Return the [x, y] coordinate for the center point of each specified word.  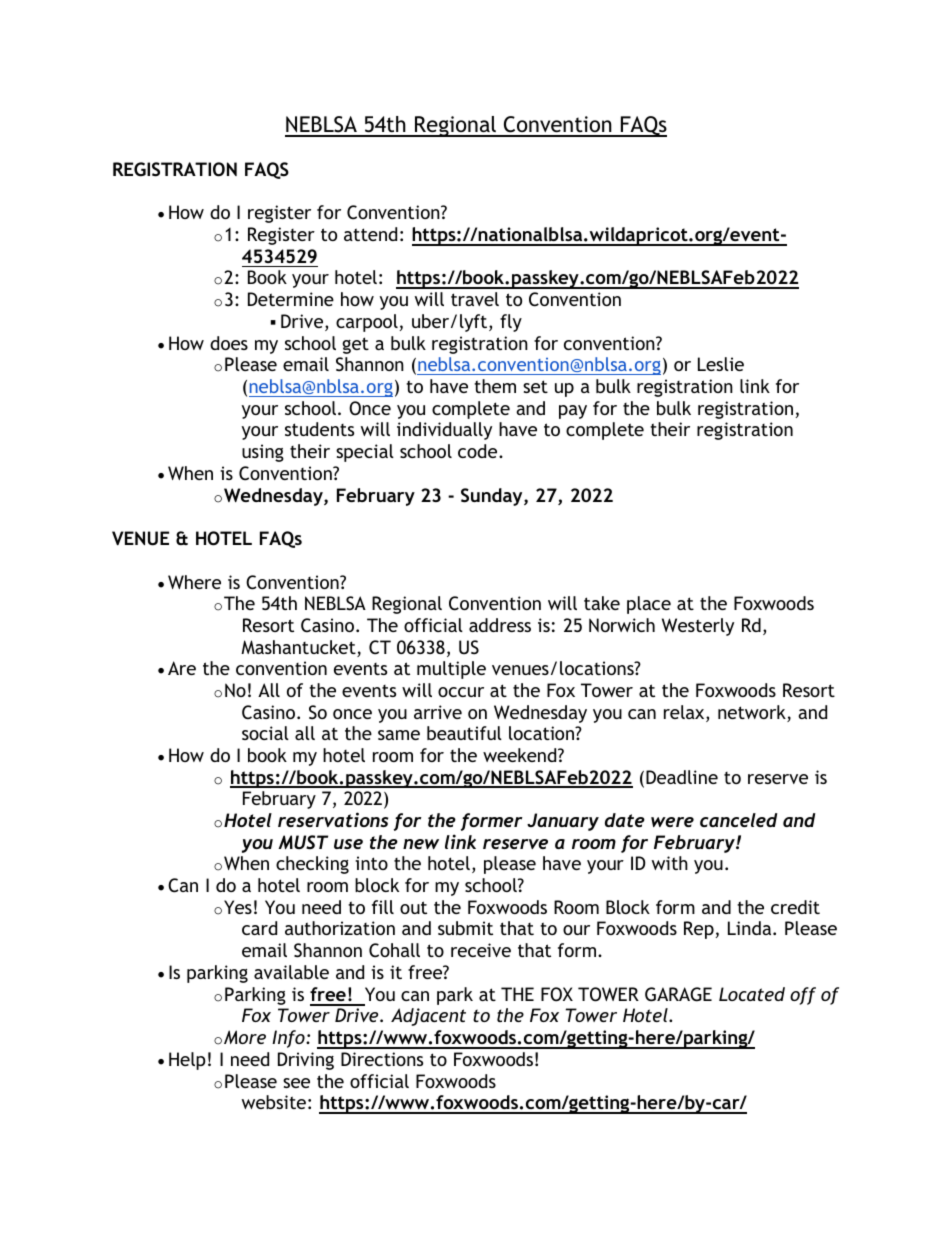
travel [475, 299]
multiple [451, 670]
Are [182, 668]
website [274, 1102]
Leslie [721, 364]
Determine [291, 299]
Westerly [698, 627]
